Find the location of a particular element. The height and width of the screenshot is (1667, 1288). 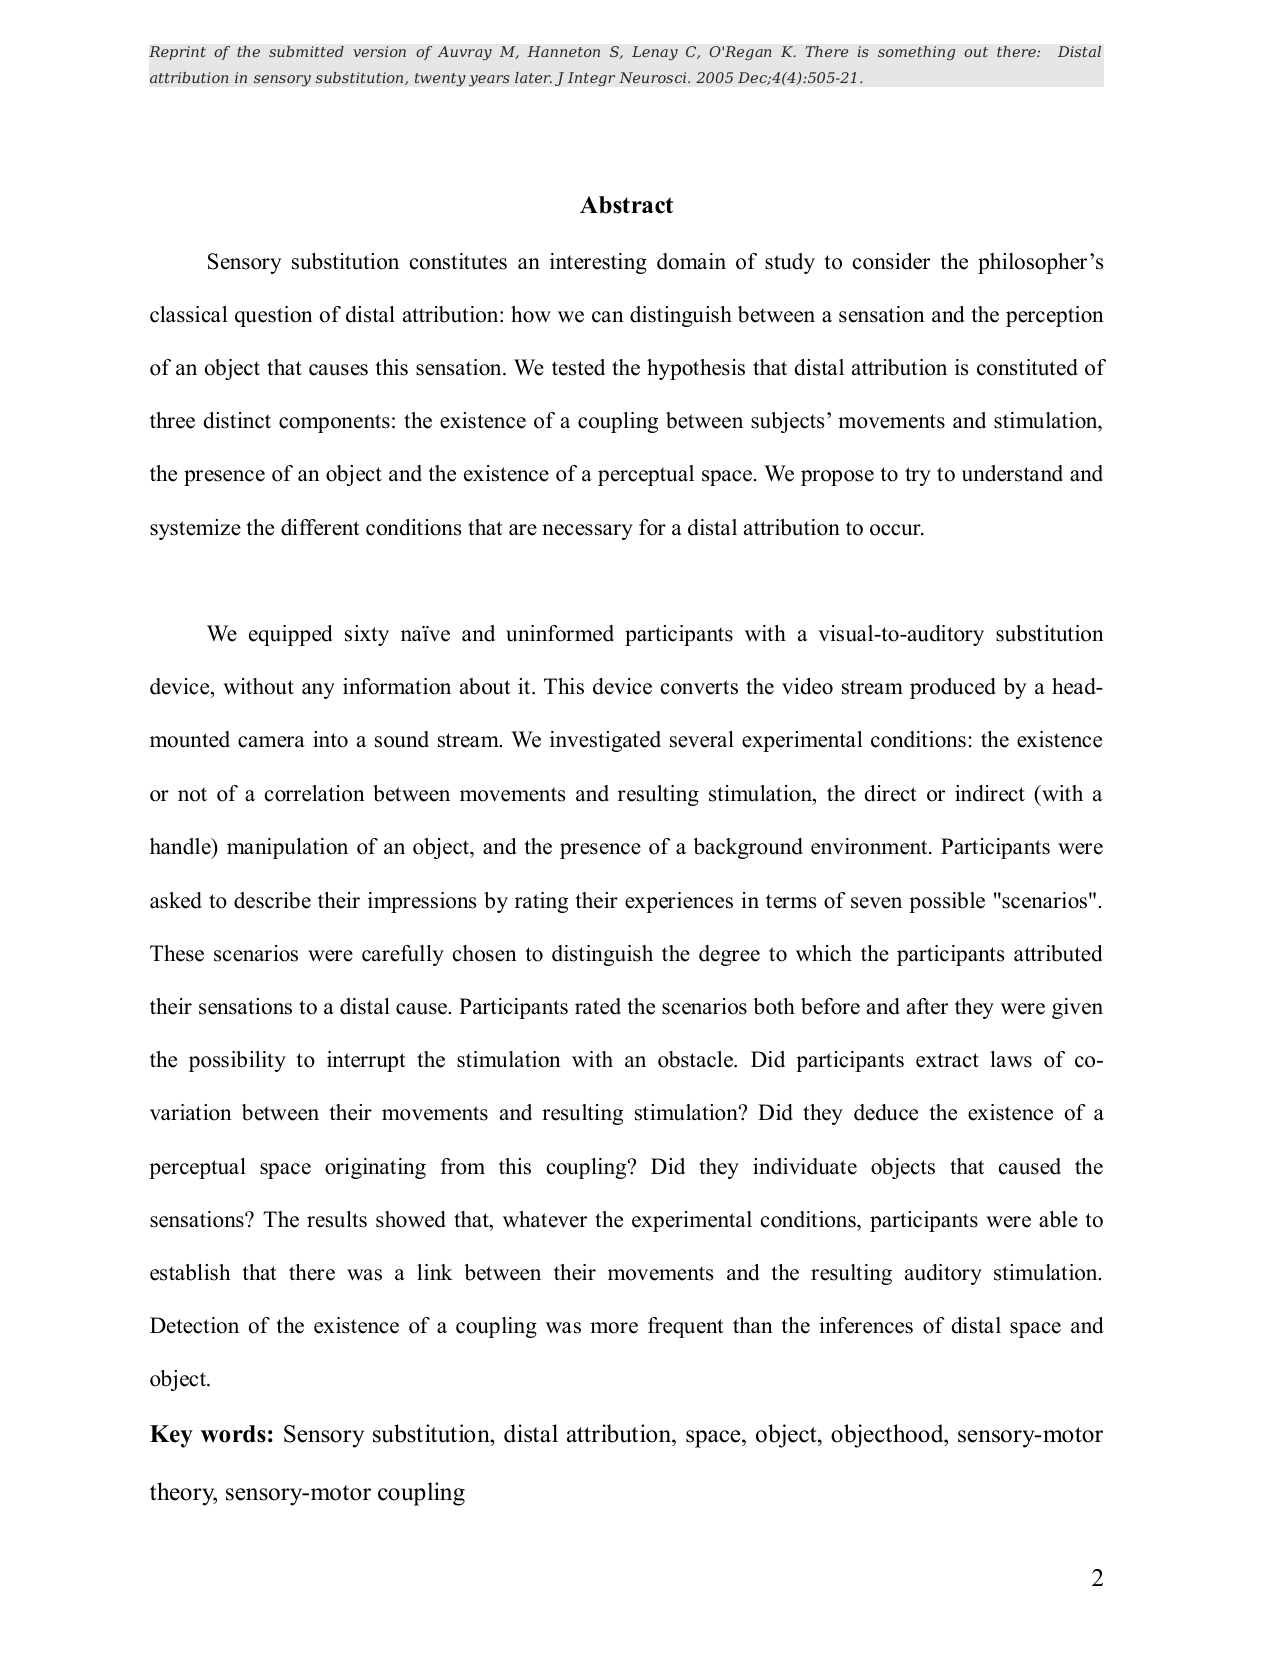

tested is located at coordinates (578, 367).
